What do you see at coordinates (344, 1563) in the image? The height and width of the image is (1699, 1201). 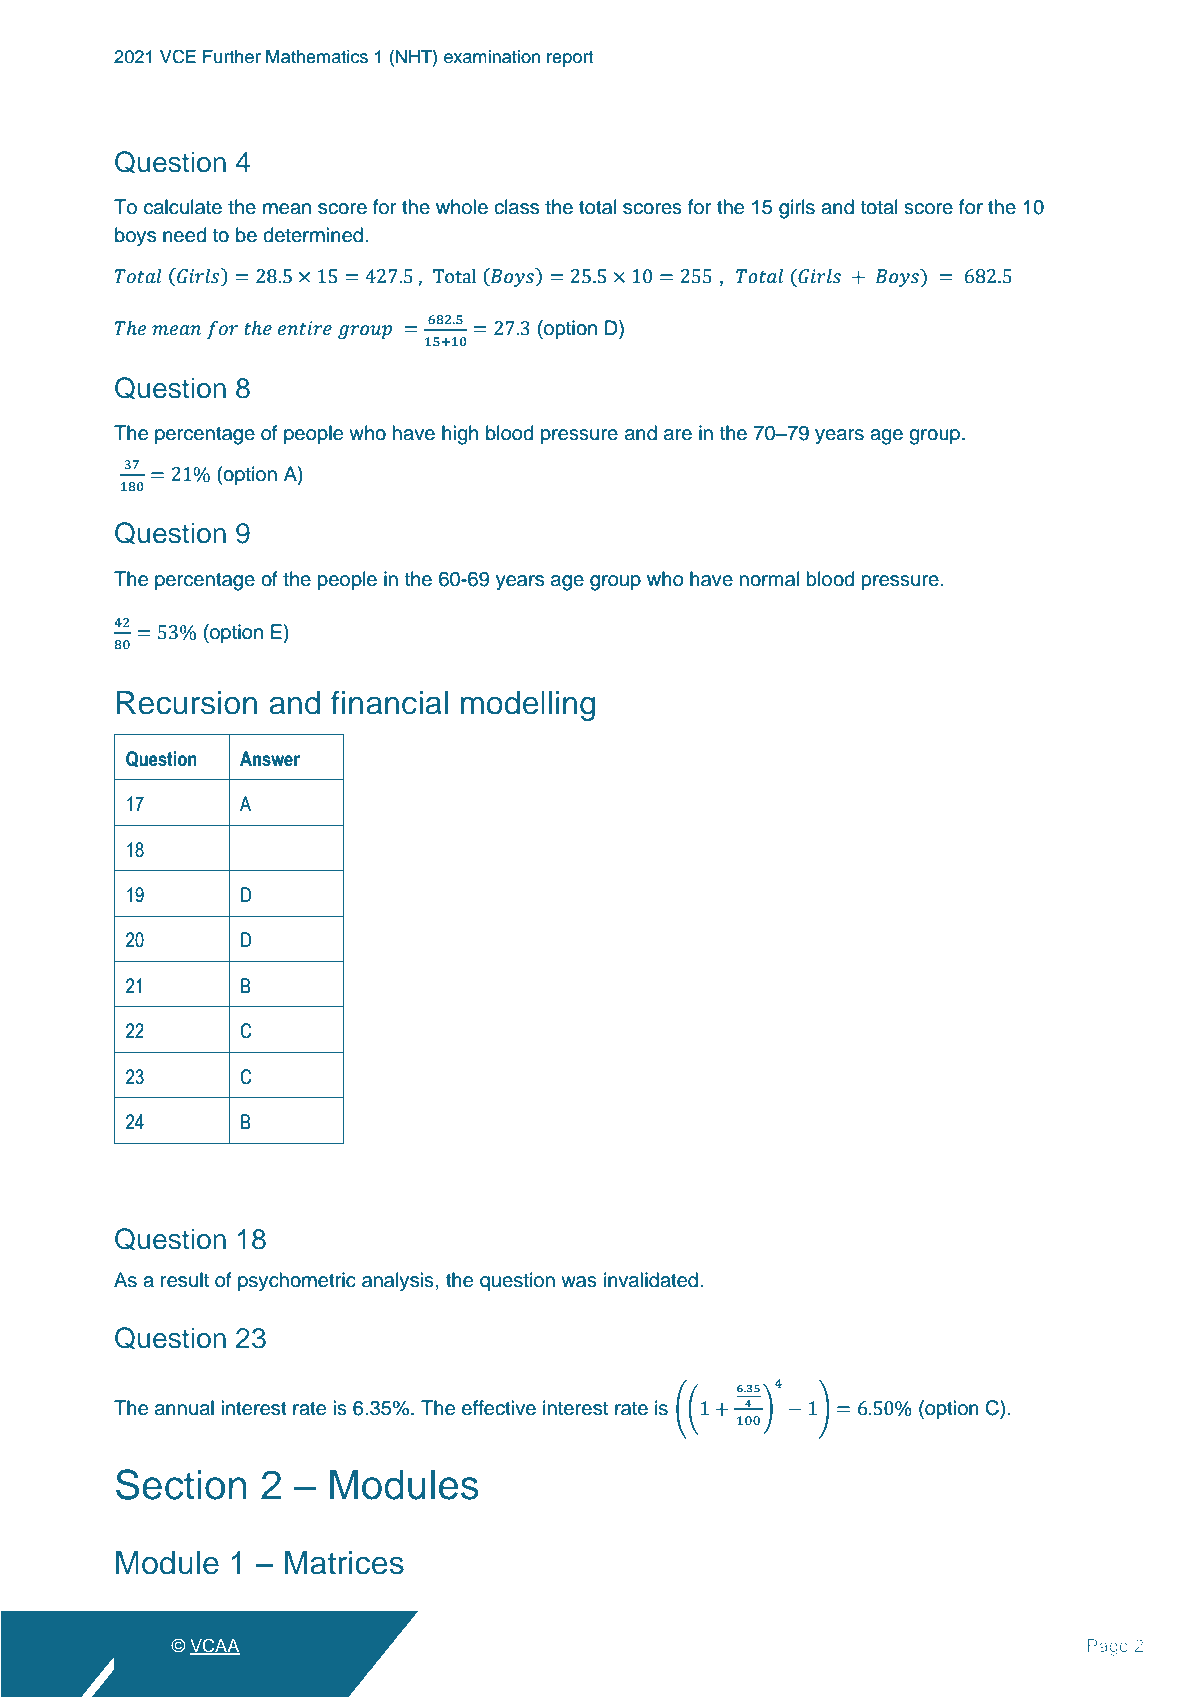 I see `Matrices` at bounding box center [344, 1563].
